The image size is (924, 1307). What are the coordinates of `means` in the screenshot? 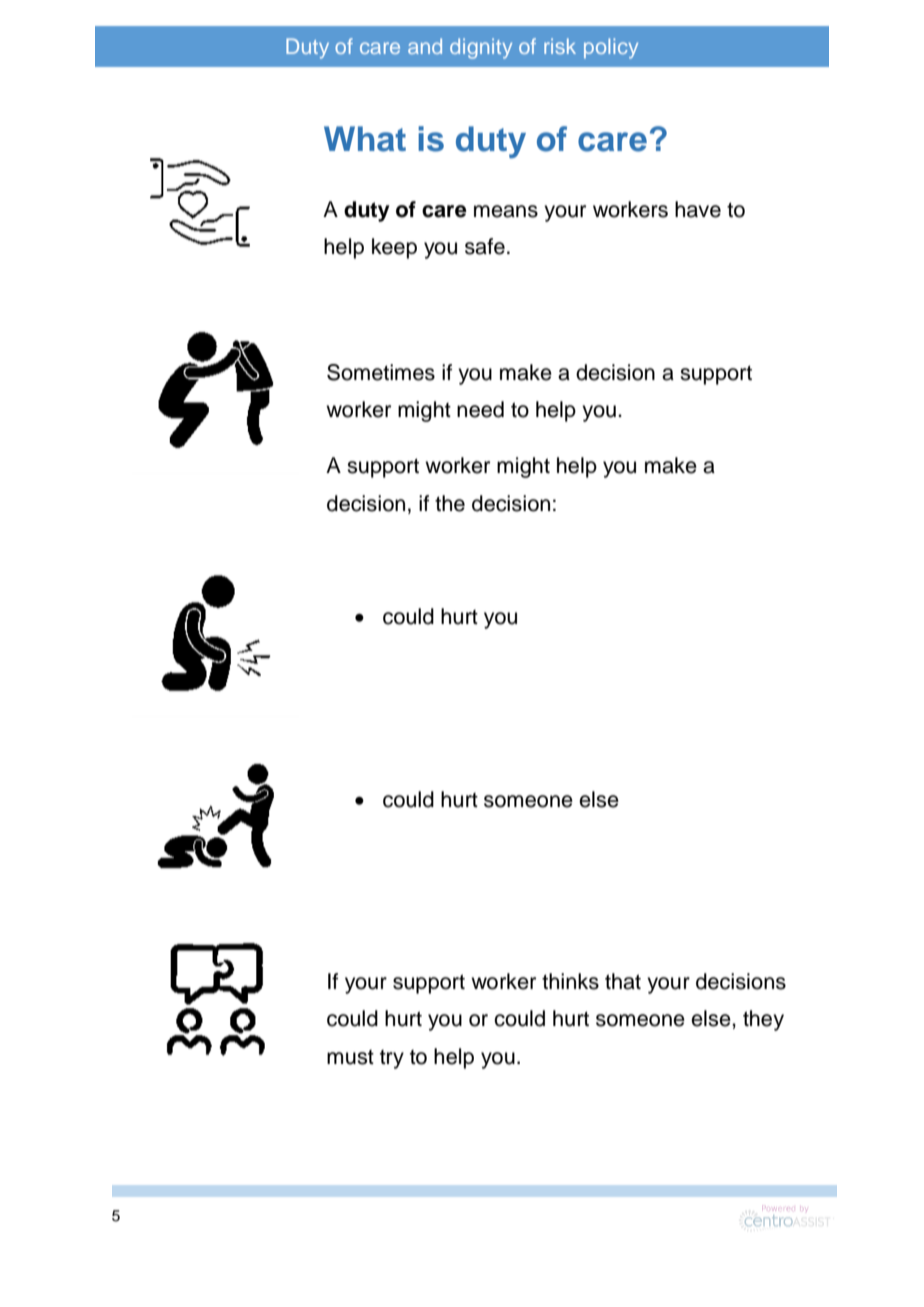 It's located at (506, 211).
